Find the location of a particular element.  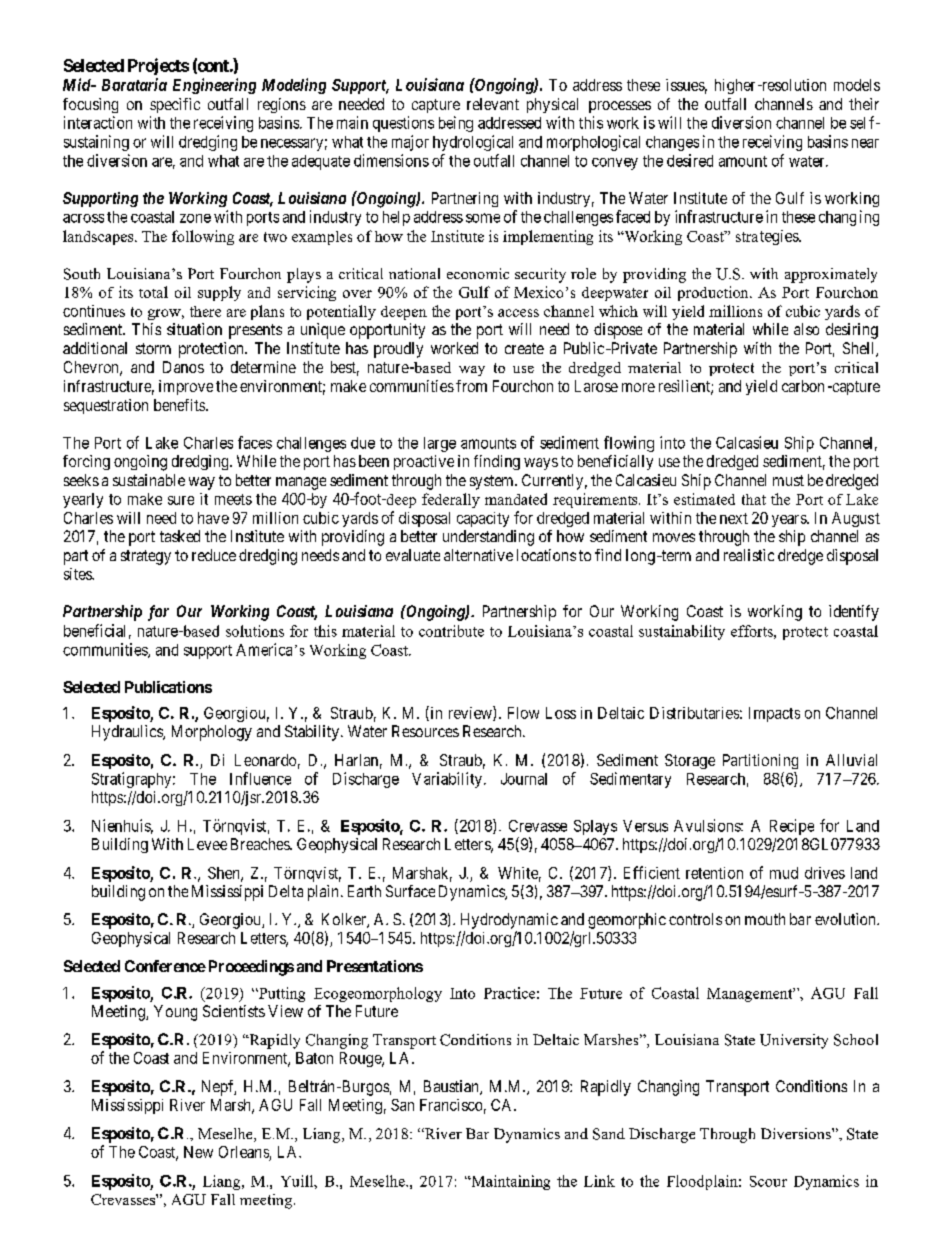

specific is located at coordinates (175, 105).
